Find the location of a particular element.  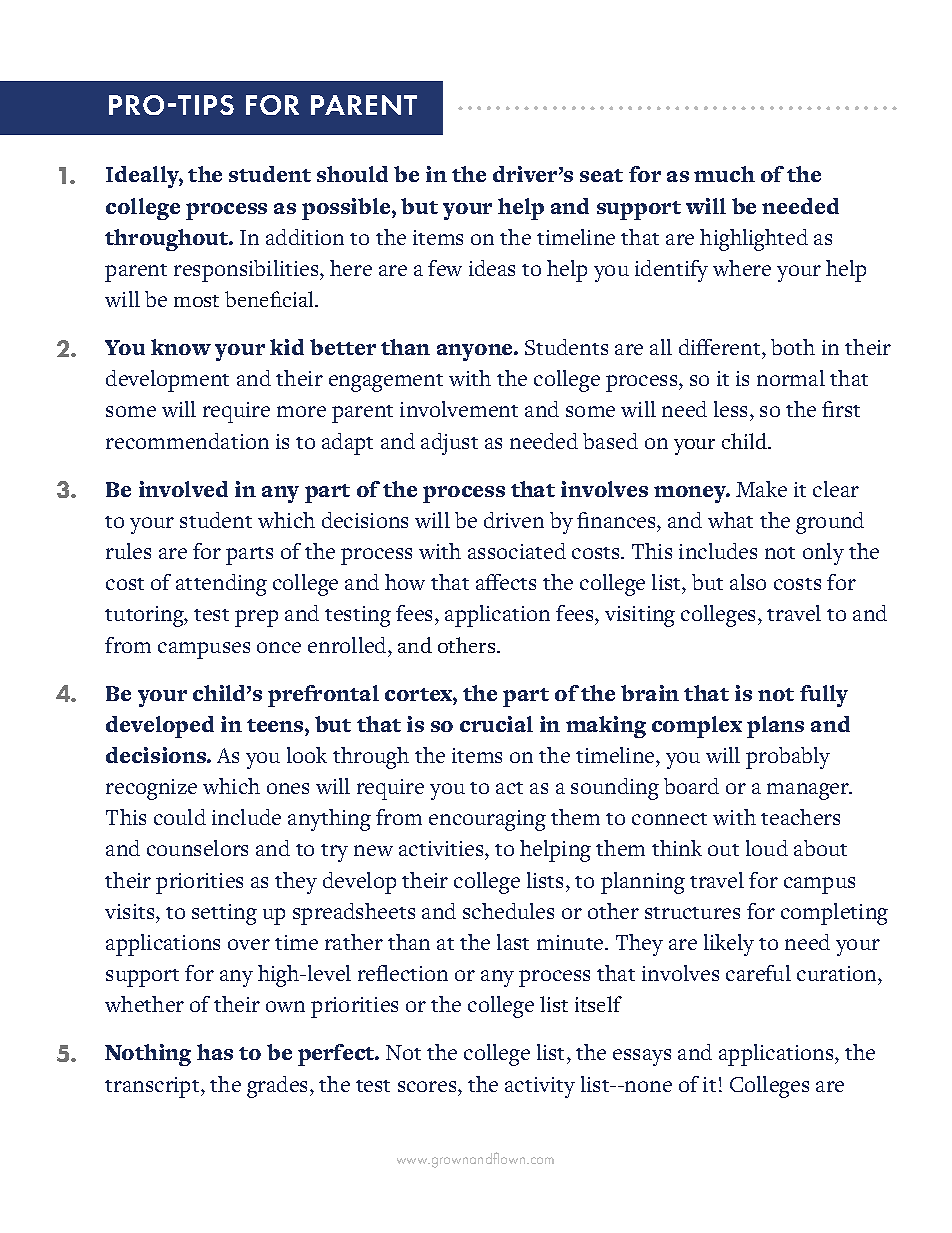

recognize is located at coordinates (151, 789).
